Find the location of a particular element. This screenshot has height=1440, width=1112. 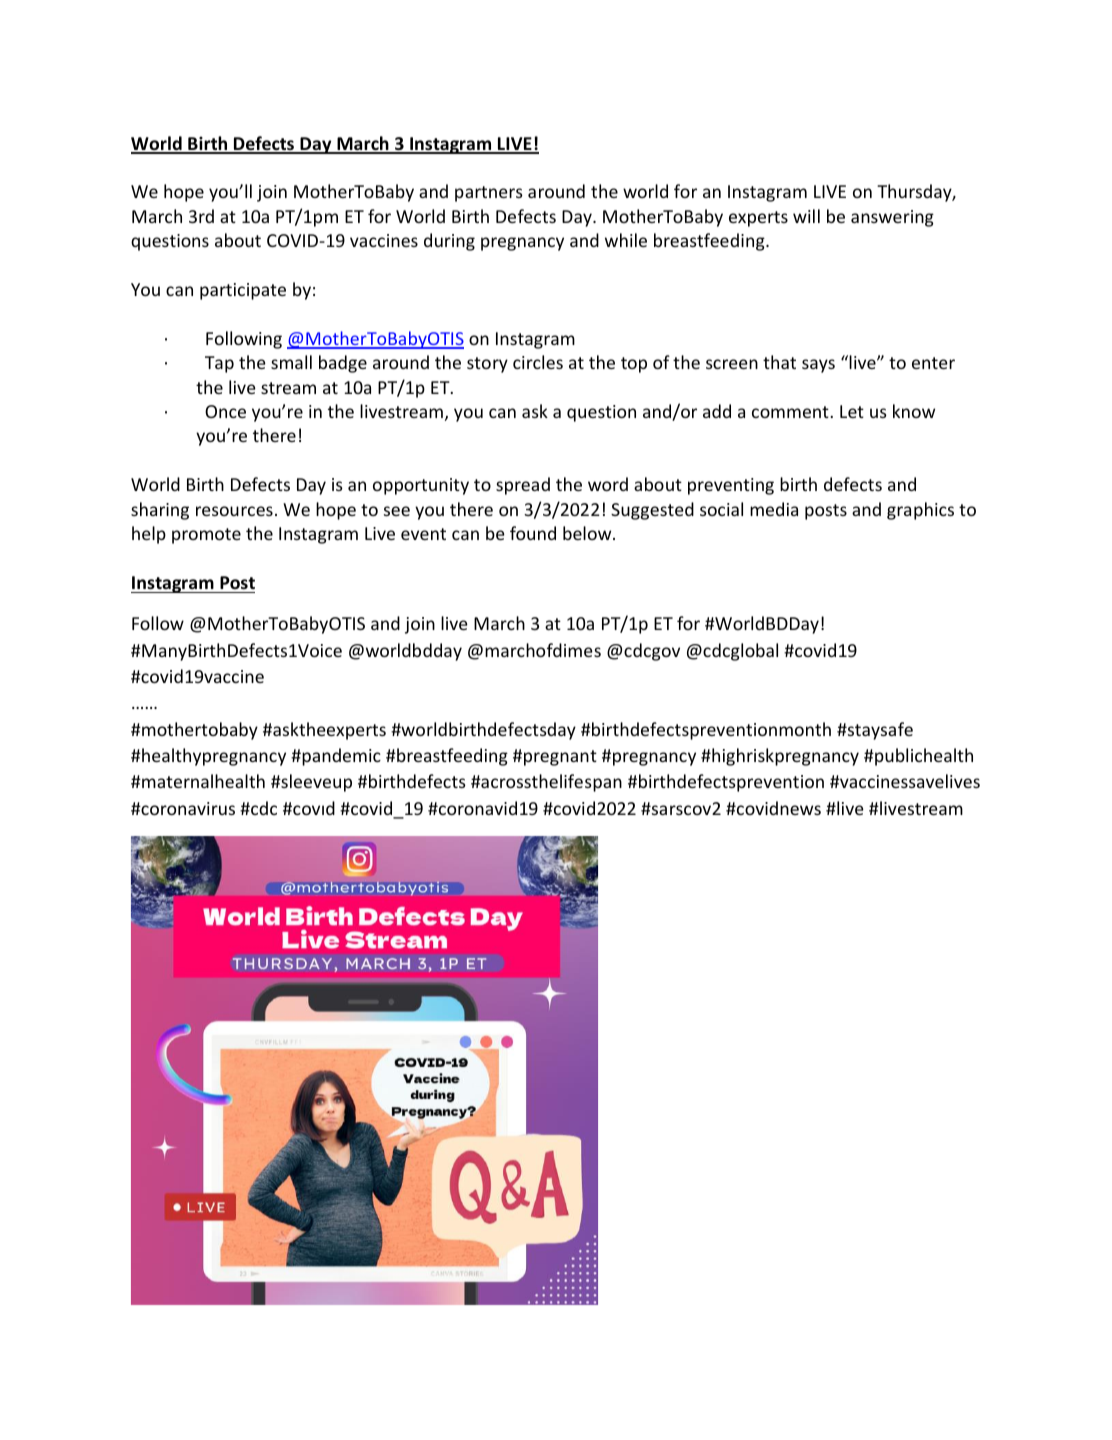

resources is located at coordinates (234, 511).
